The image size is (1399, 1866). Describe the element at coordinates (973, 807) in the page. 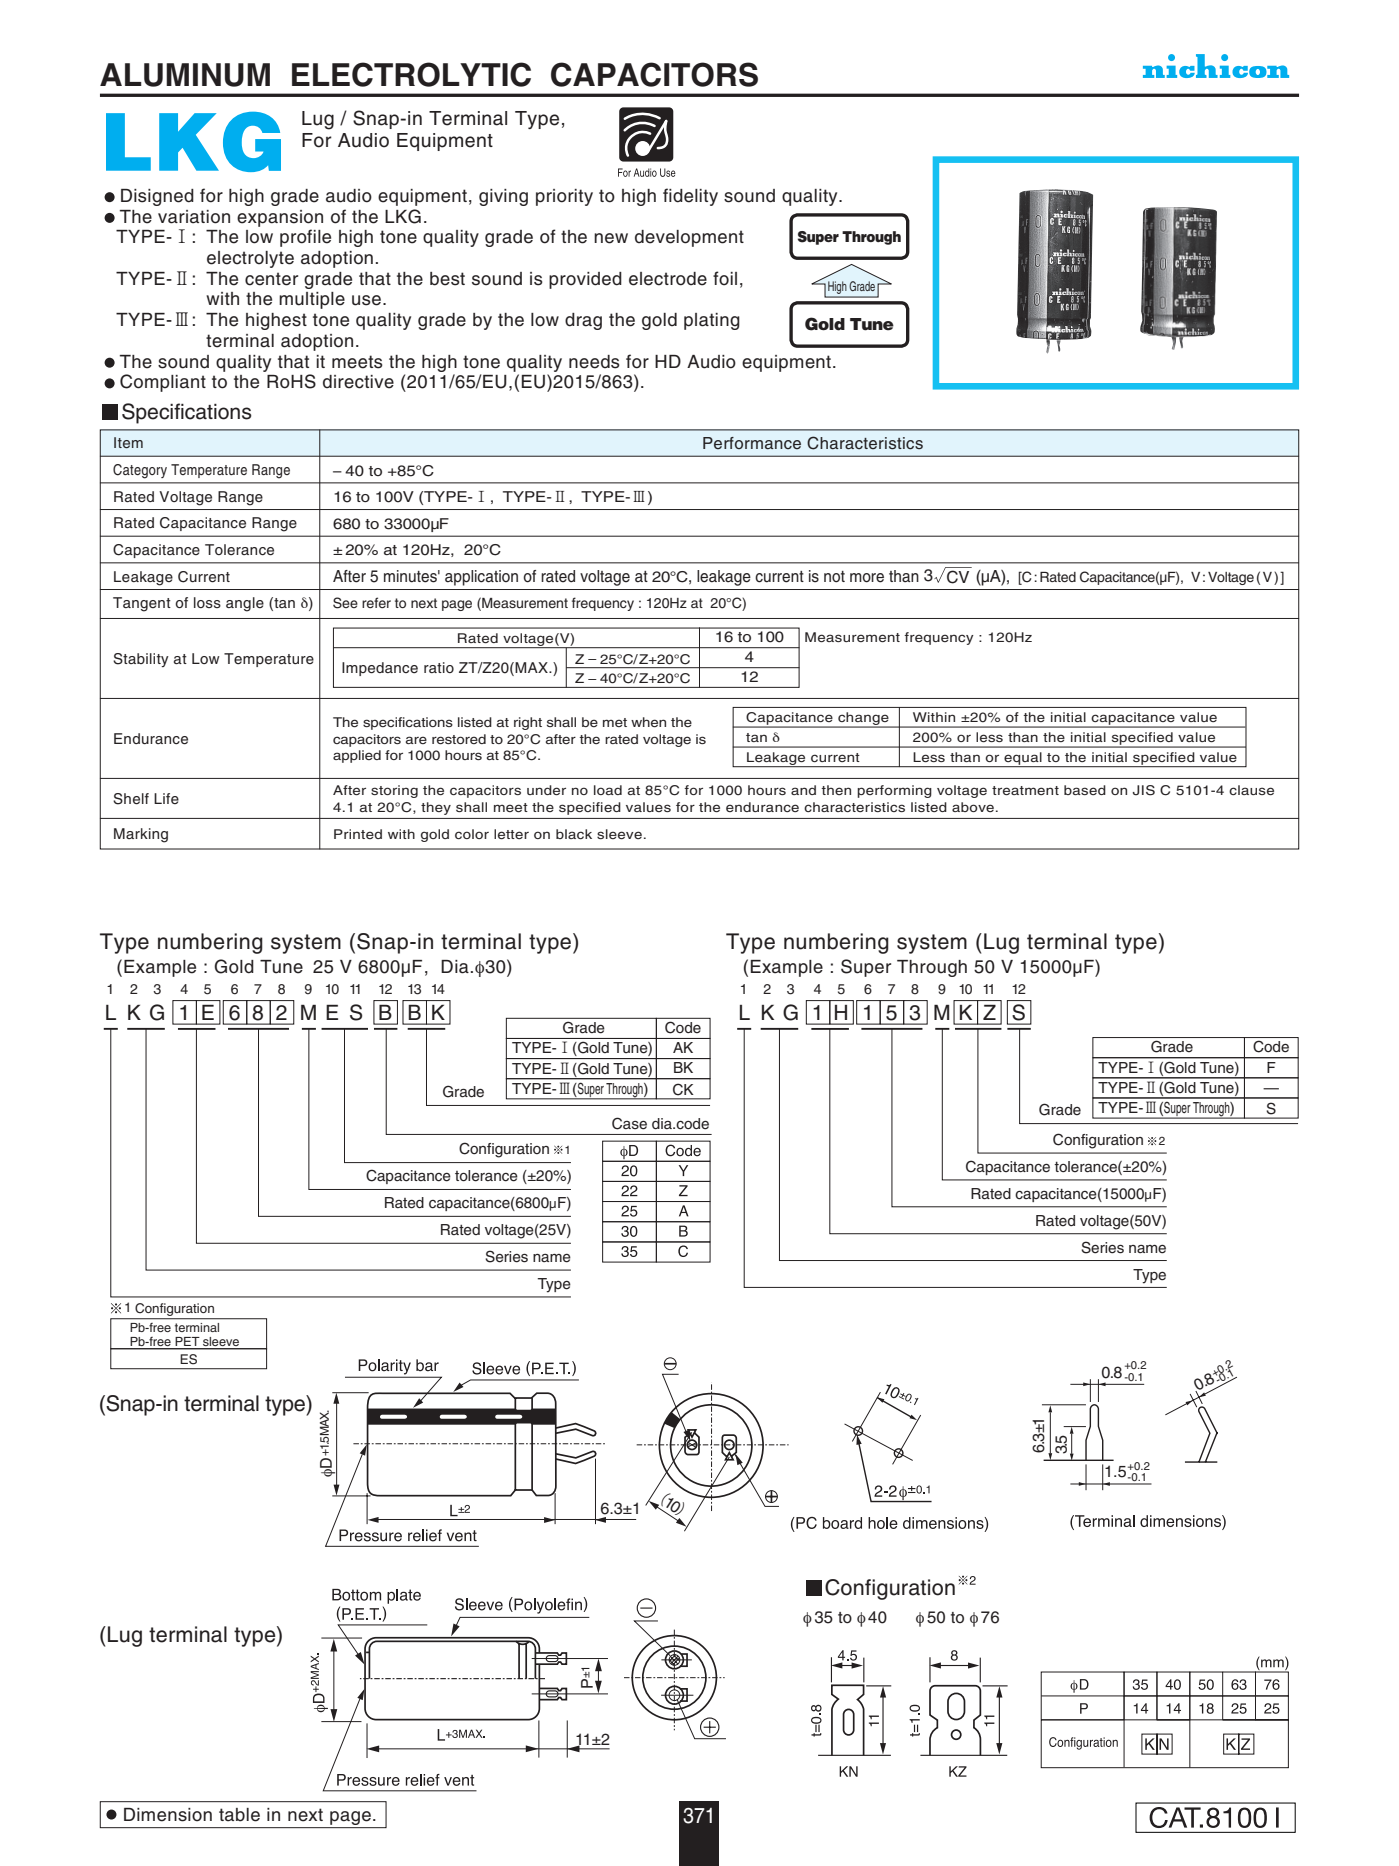

I see `above` at that location.
